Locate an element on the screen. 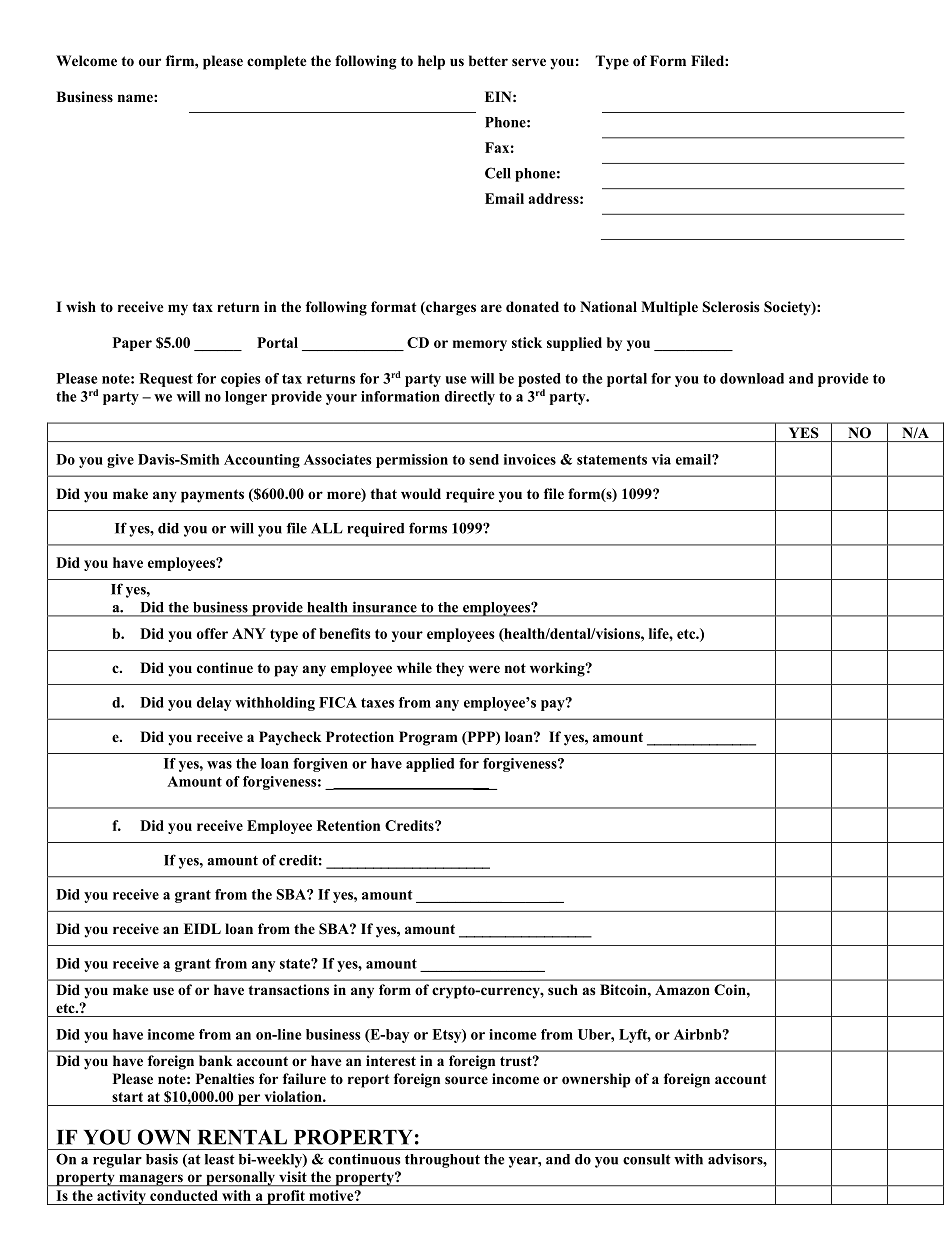  throughout is located at coordinates (442, 1161).
